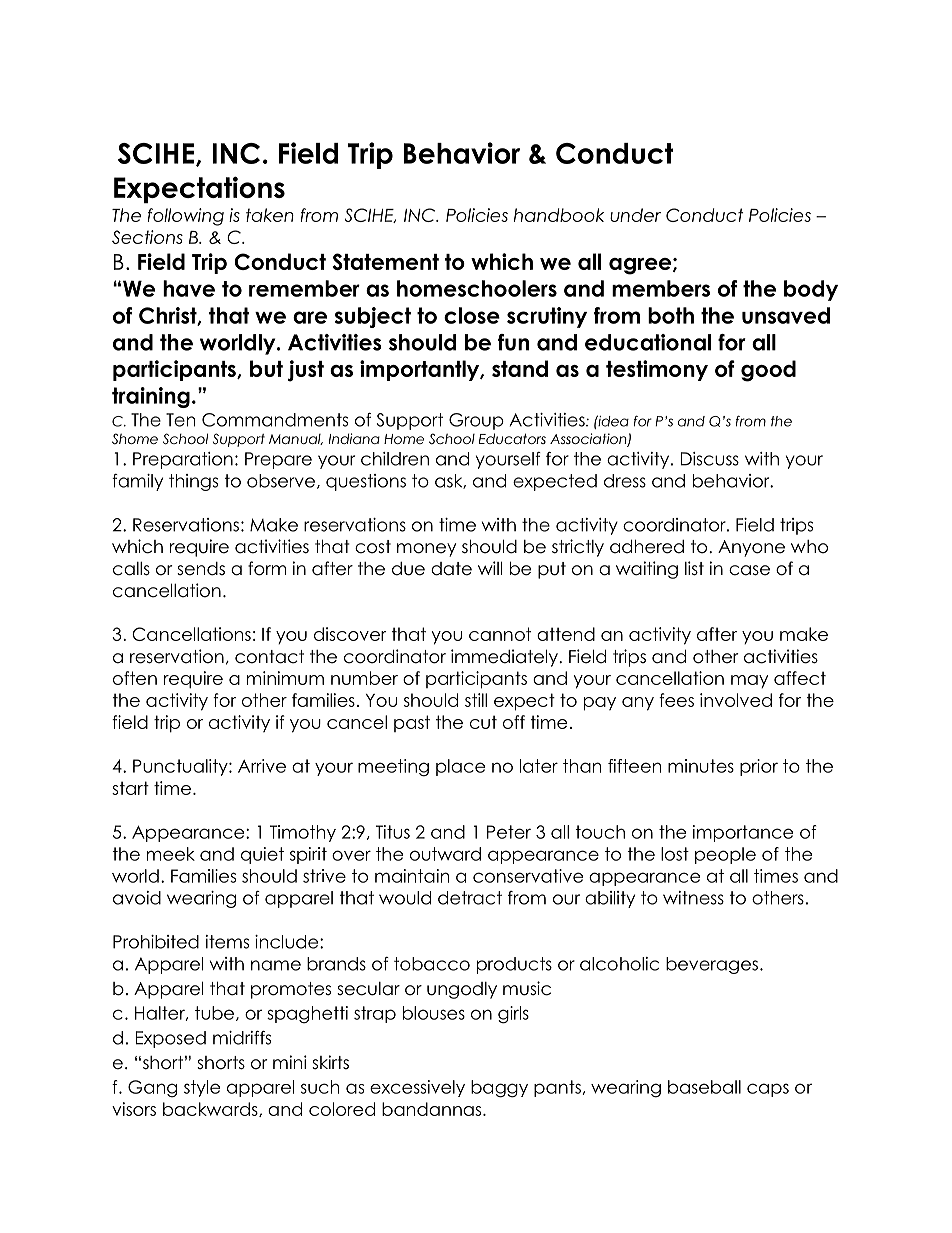 This screenshot has width=952, height=1233. Describe the element at coordinates (661, 288) in the screenshot. I see `members` at that location.
